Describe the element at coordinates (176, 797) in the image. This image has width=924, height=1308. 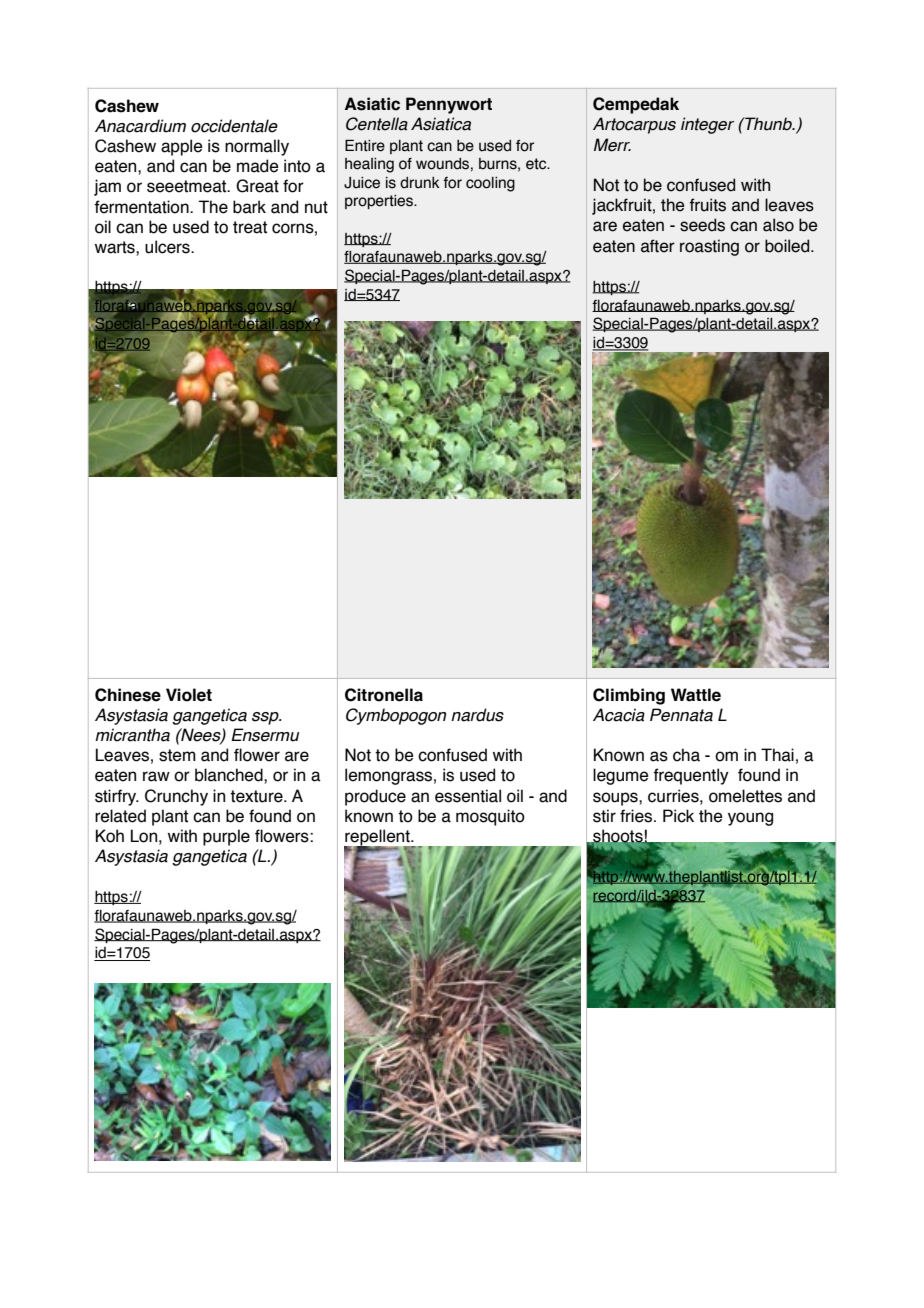
I see `Crunchy` at that location.
